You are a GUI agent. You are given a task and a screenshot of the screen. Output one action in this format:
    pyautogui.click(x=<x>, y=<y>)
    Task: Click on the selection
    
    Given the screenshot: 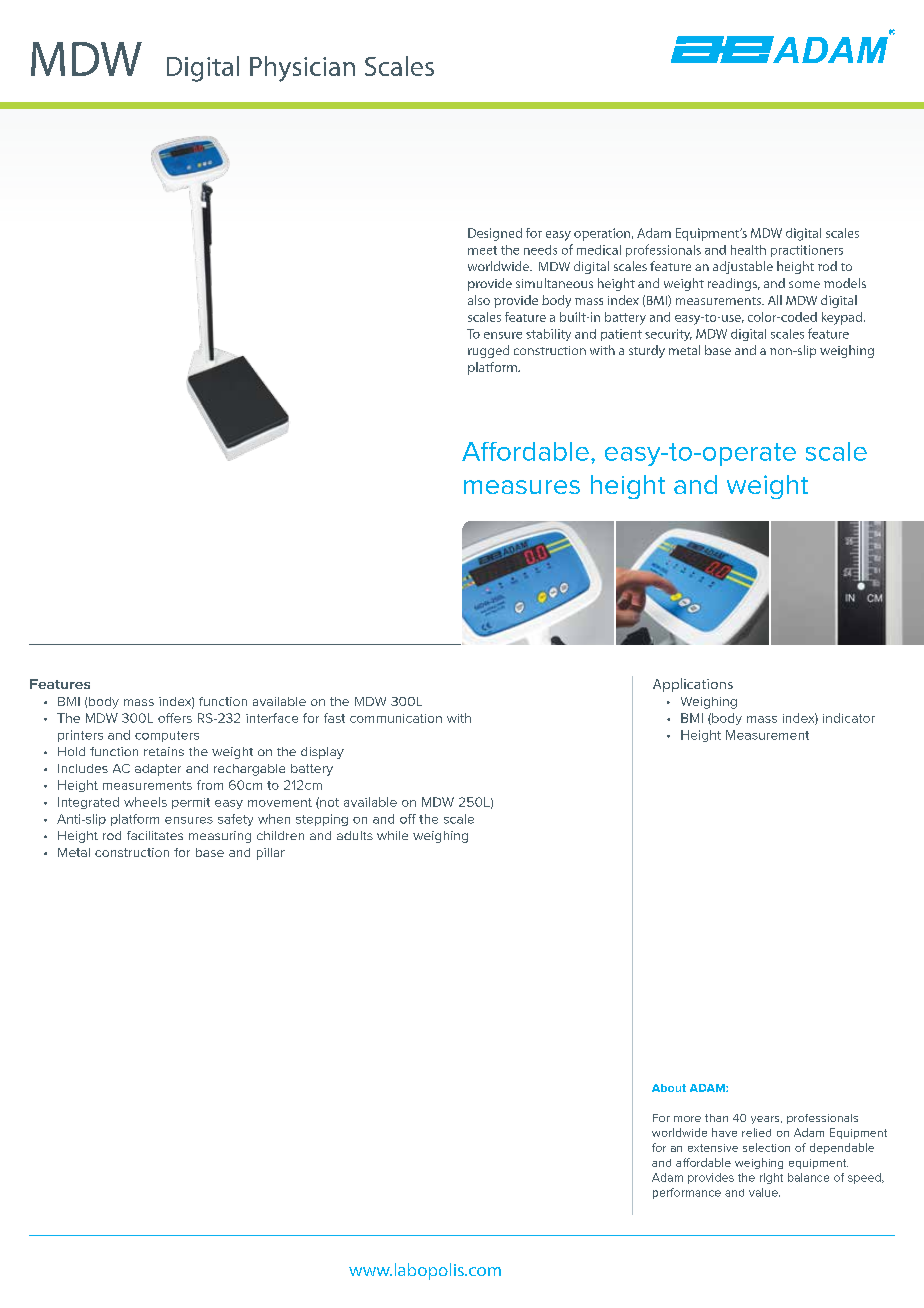 What is the action you would take?
    pyautogui.click(x=766, y=1147)
